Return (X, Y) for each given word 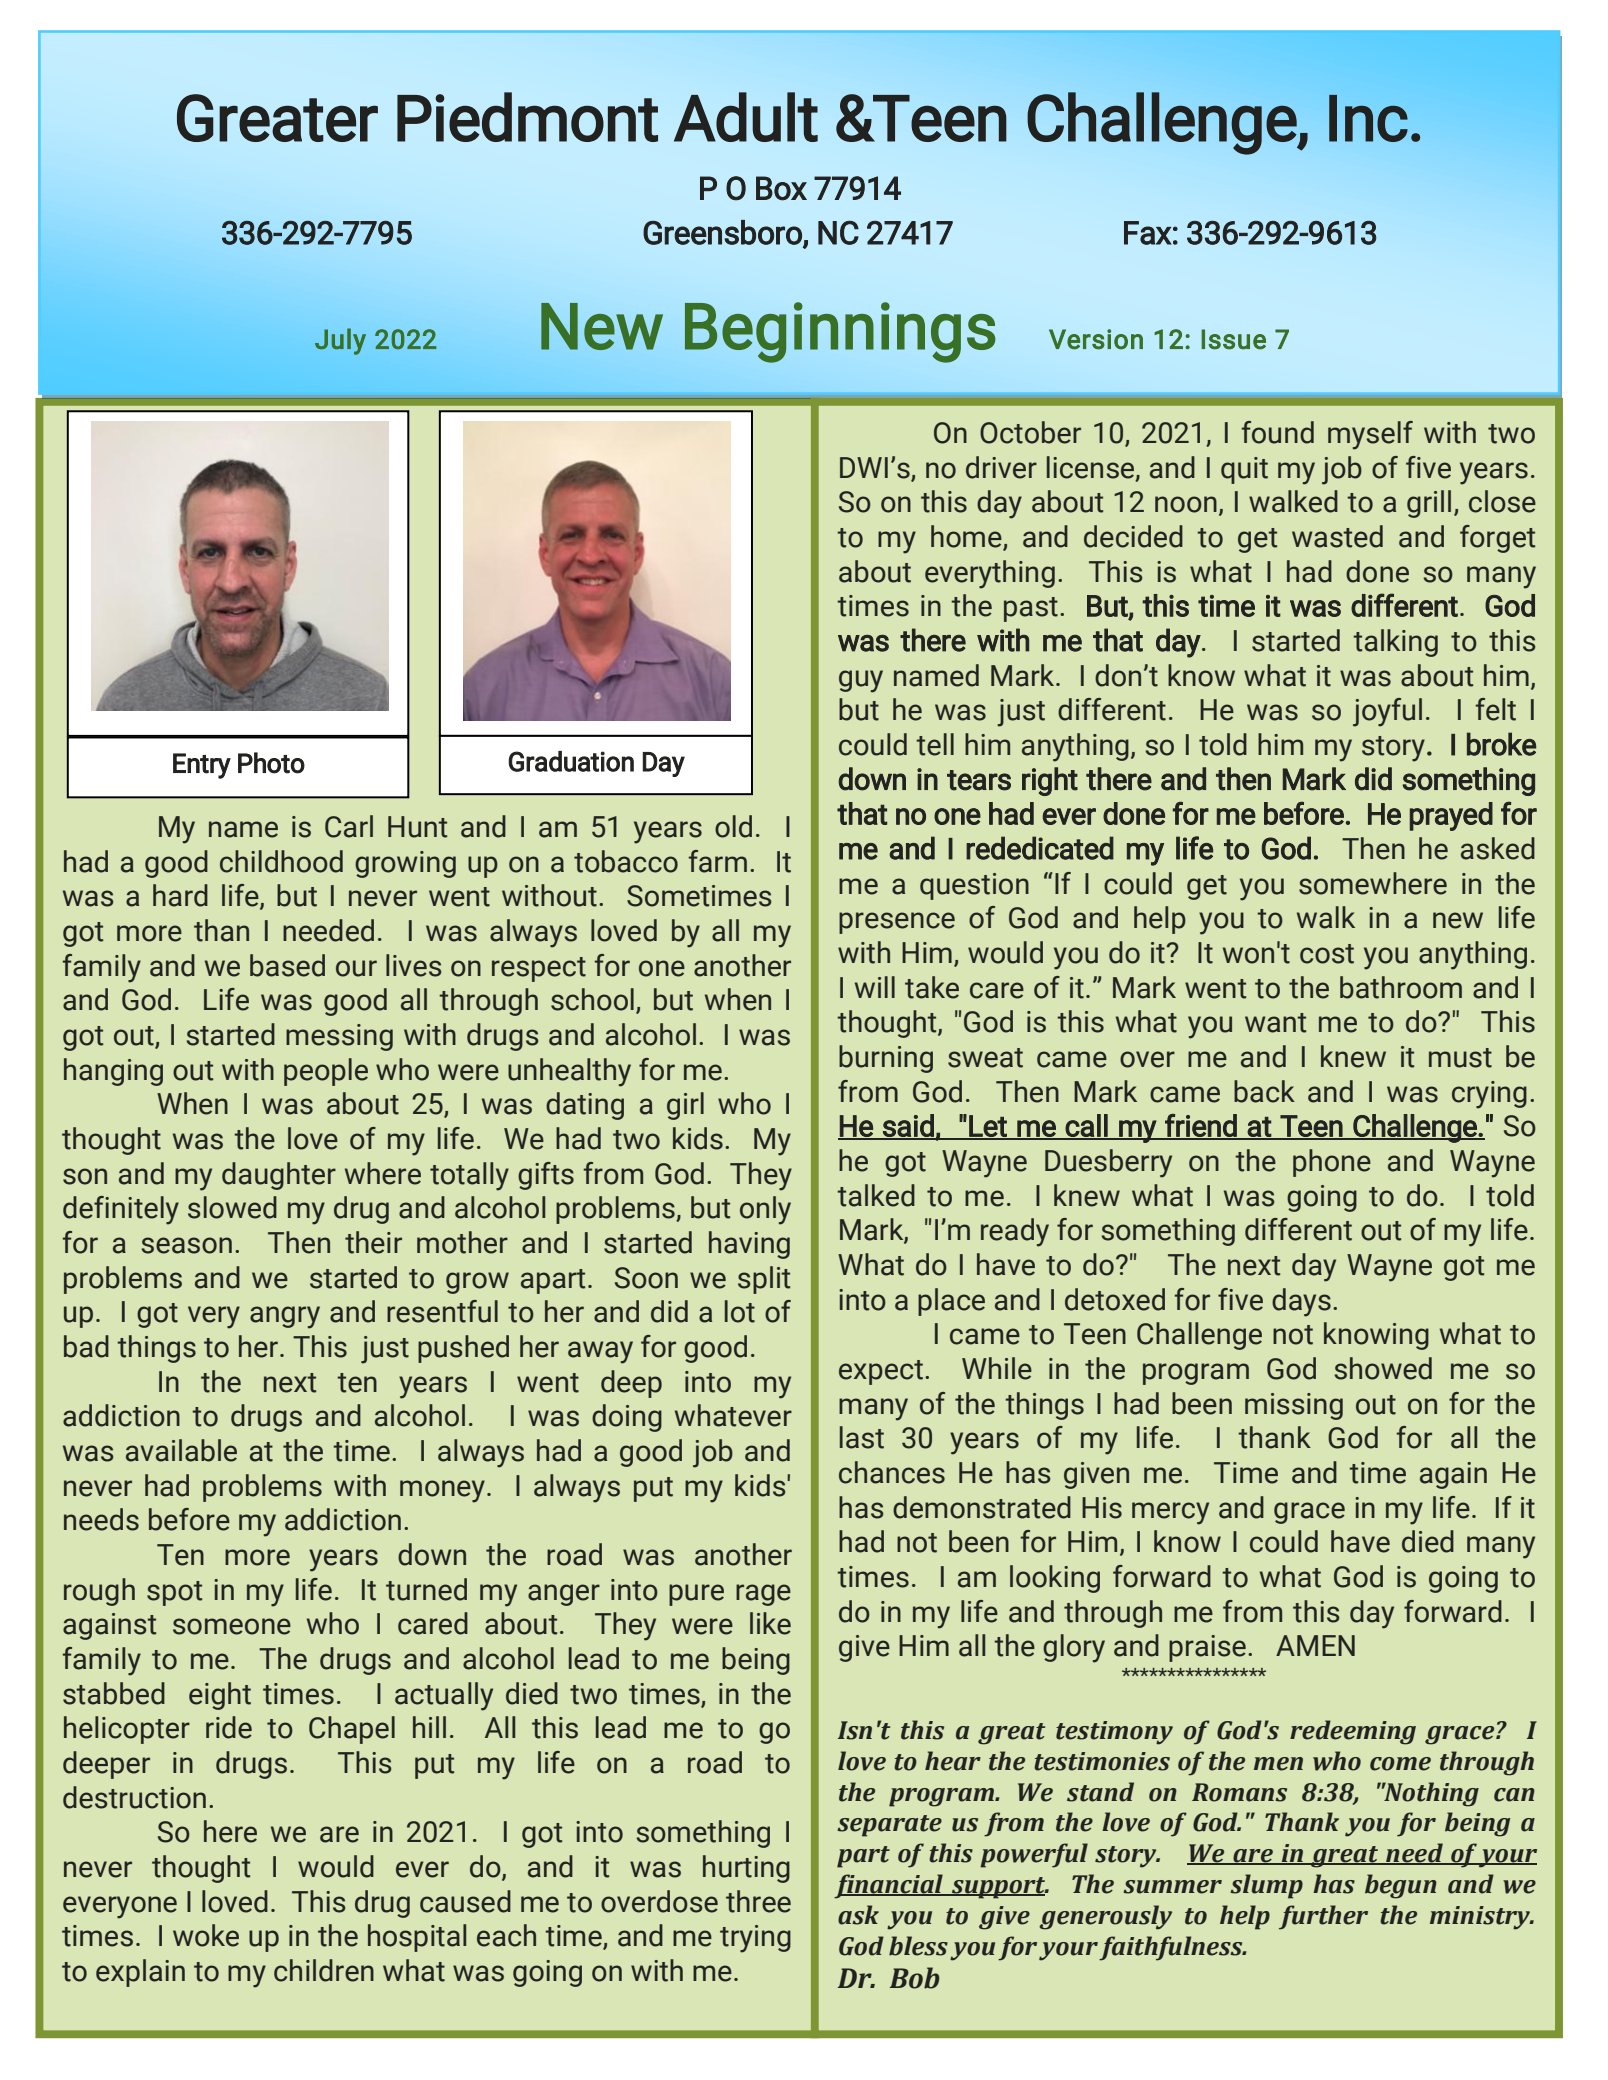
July (340, 341)
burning (886, 1059)
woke (206, 1935)
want (1275, 1023)
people (326, 1072)
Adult (746, 117)
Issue (1233, 339)
